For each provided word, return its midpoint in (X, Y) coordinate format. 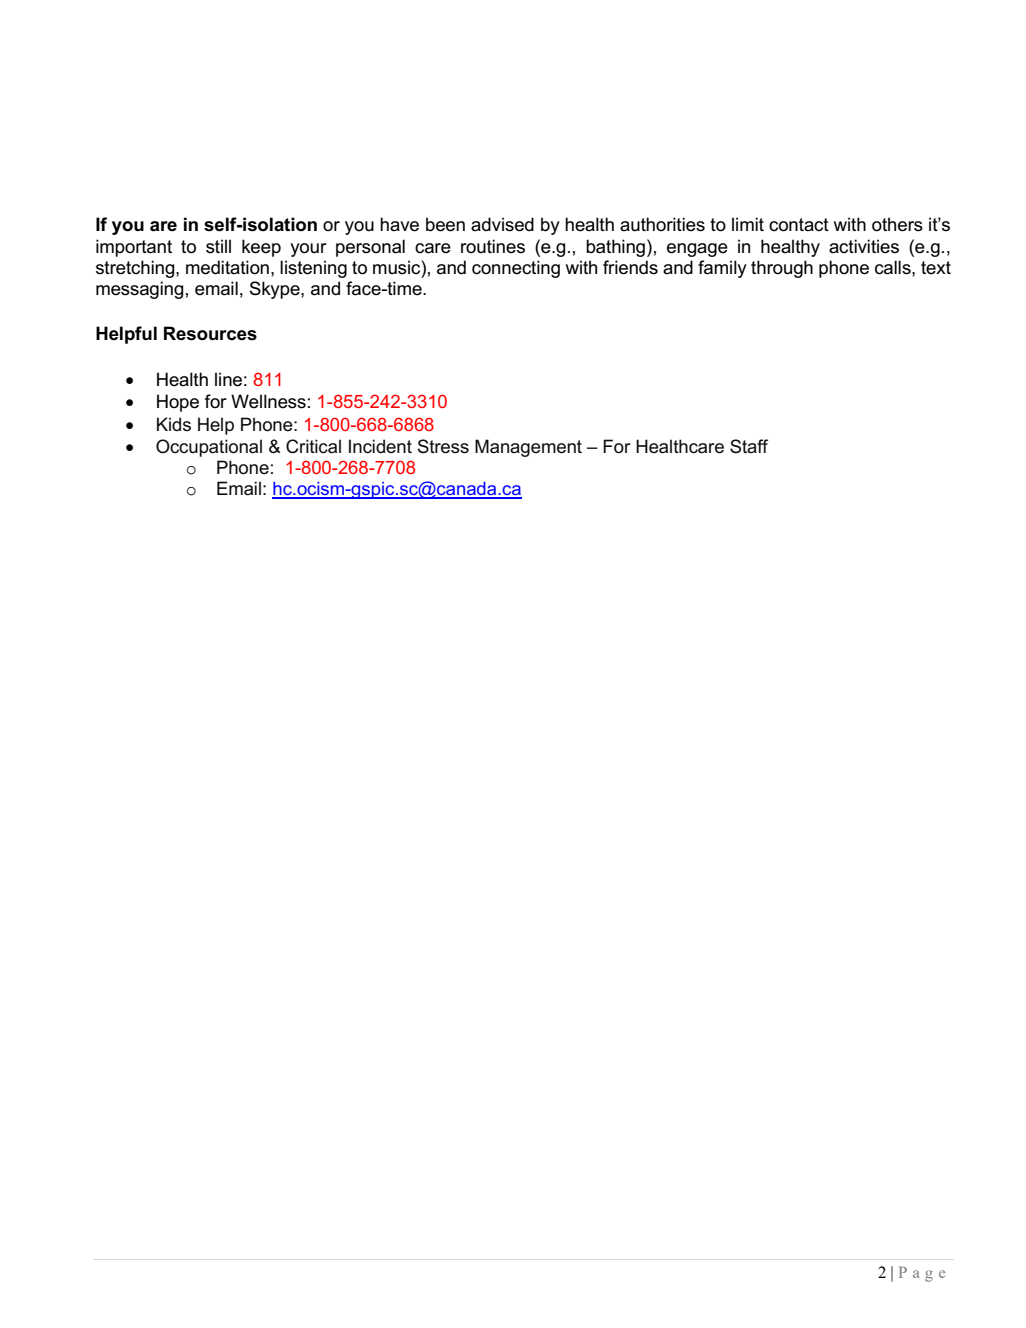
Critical (313, 446)
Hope (178, 403)
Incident (380, 446)
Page (922, 1274)
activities (864, 246)
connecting (516, 269)
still (218, 246)
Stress (443, 446)
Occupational (209, 448)
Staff (749, 446)
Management (528, 448)
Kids (174, 424)
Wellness (268, 401)
